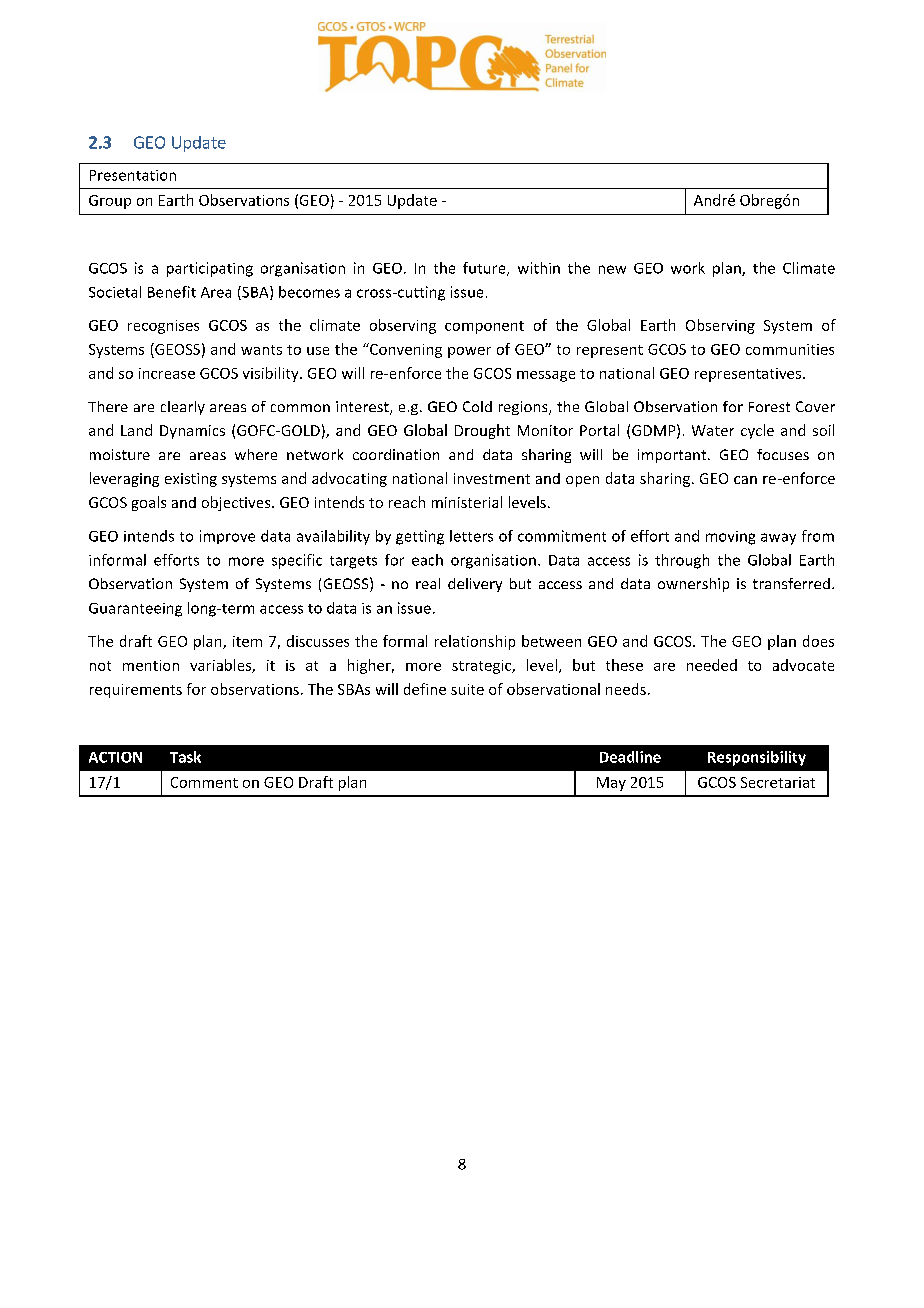 The image size is (924, 1308). What do you see at coordinates (611, 784) in the screenshot?
I see `May` at bounding box center [611, 784].
